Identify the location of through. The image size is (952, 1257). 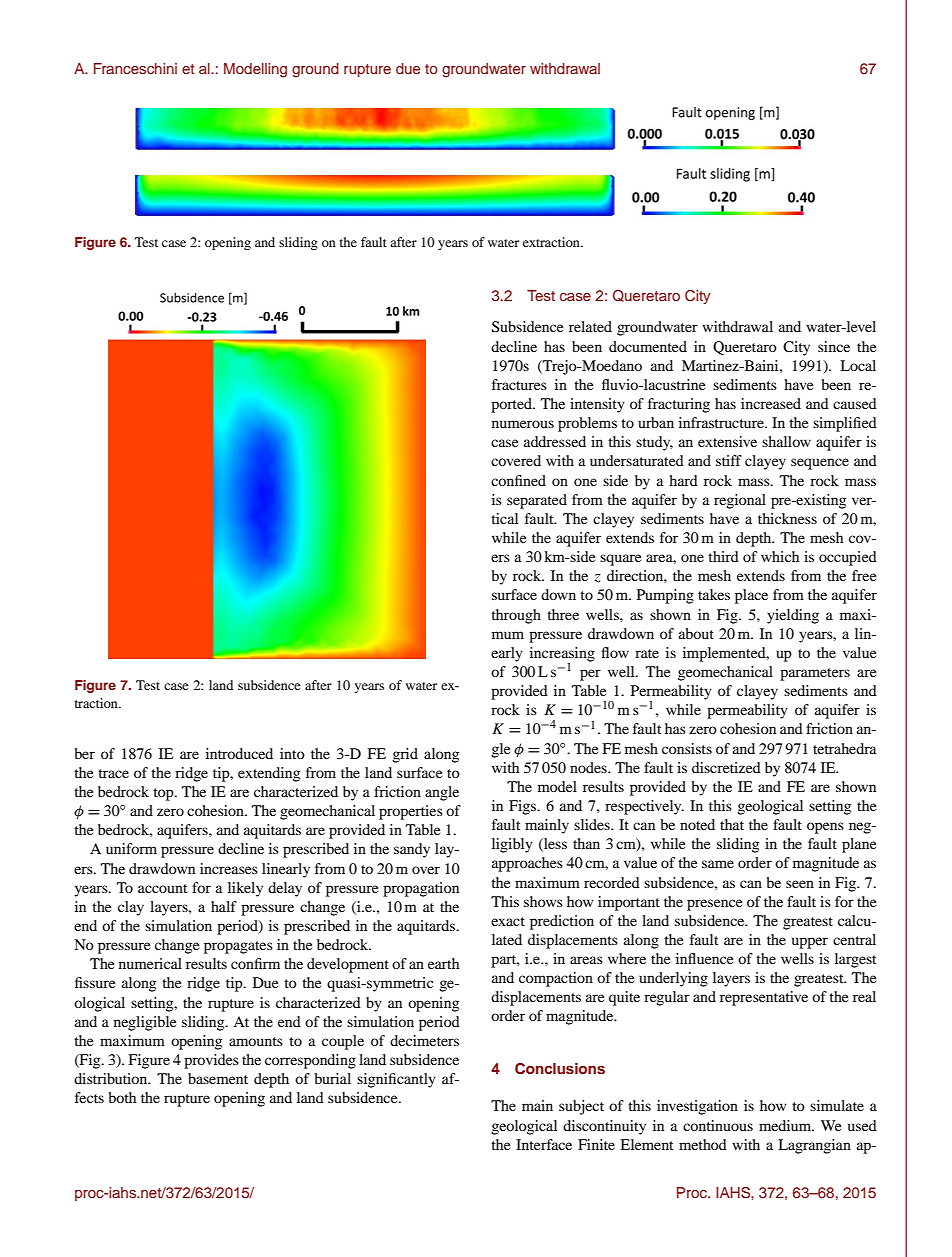
(516, 616).
